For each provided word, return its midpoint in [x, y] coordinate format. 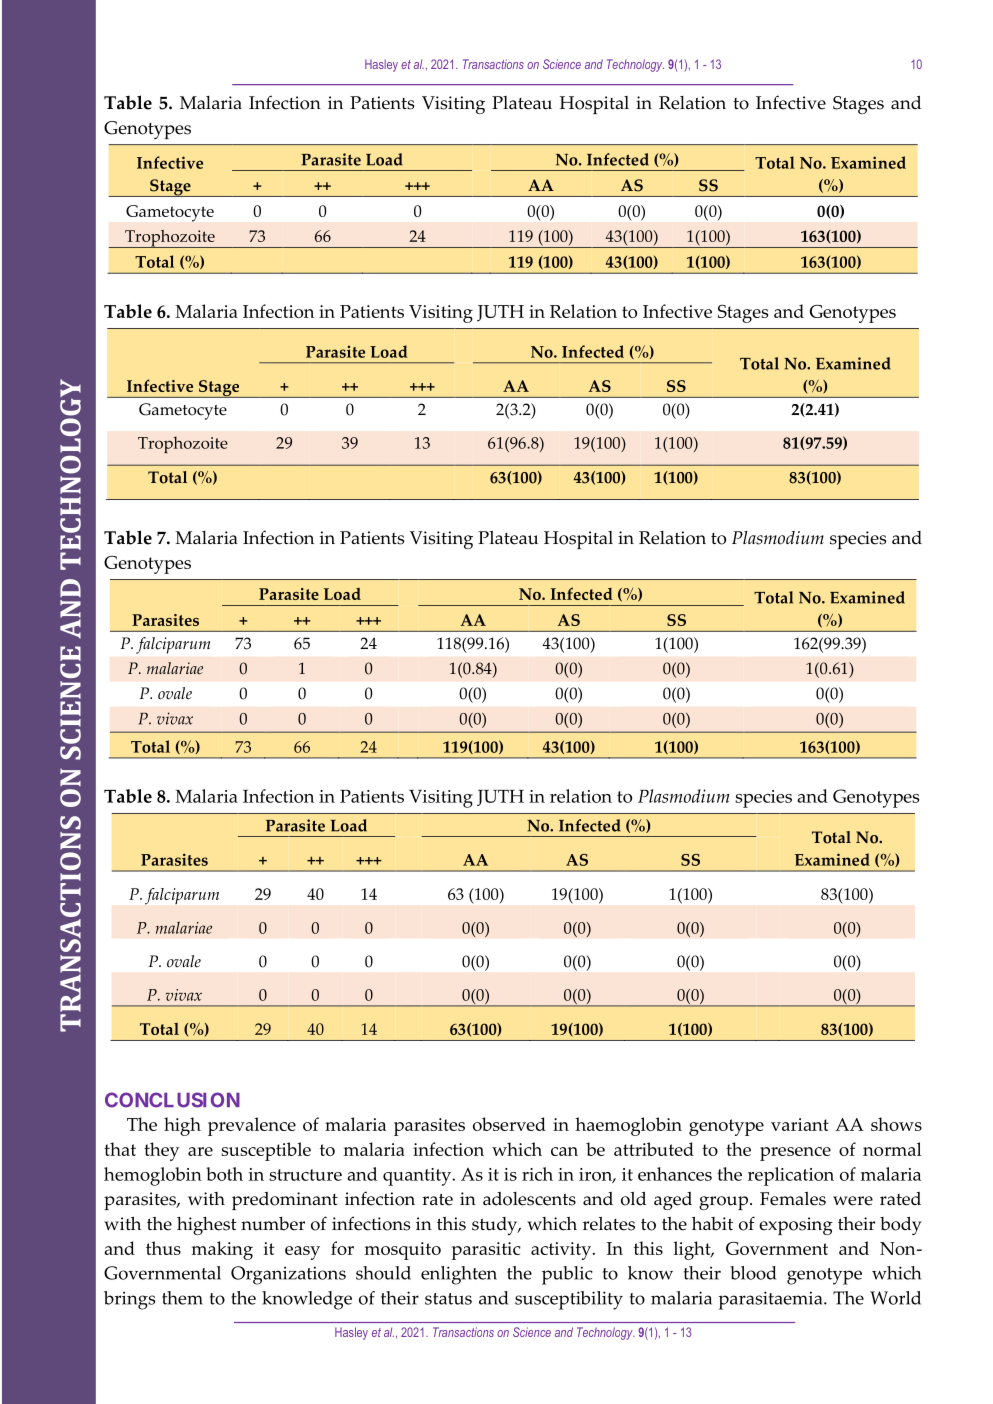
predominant [285, 1201]
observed [509, 1124]
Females [793, 1199]
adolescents [529, 1199]
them [182, 1298]
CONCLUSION [172, 1100]
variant [800, 1124]
